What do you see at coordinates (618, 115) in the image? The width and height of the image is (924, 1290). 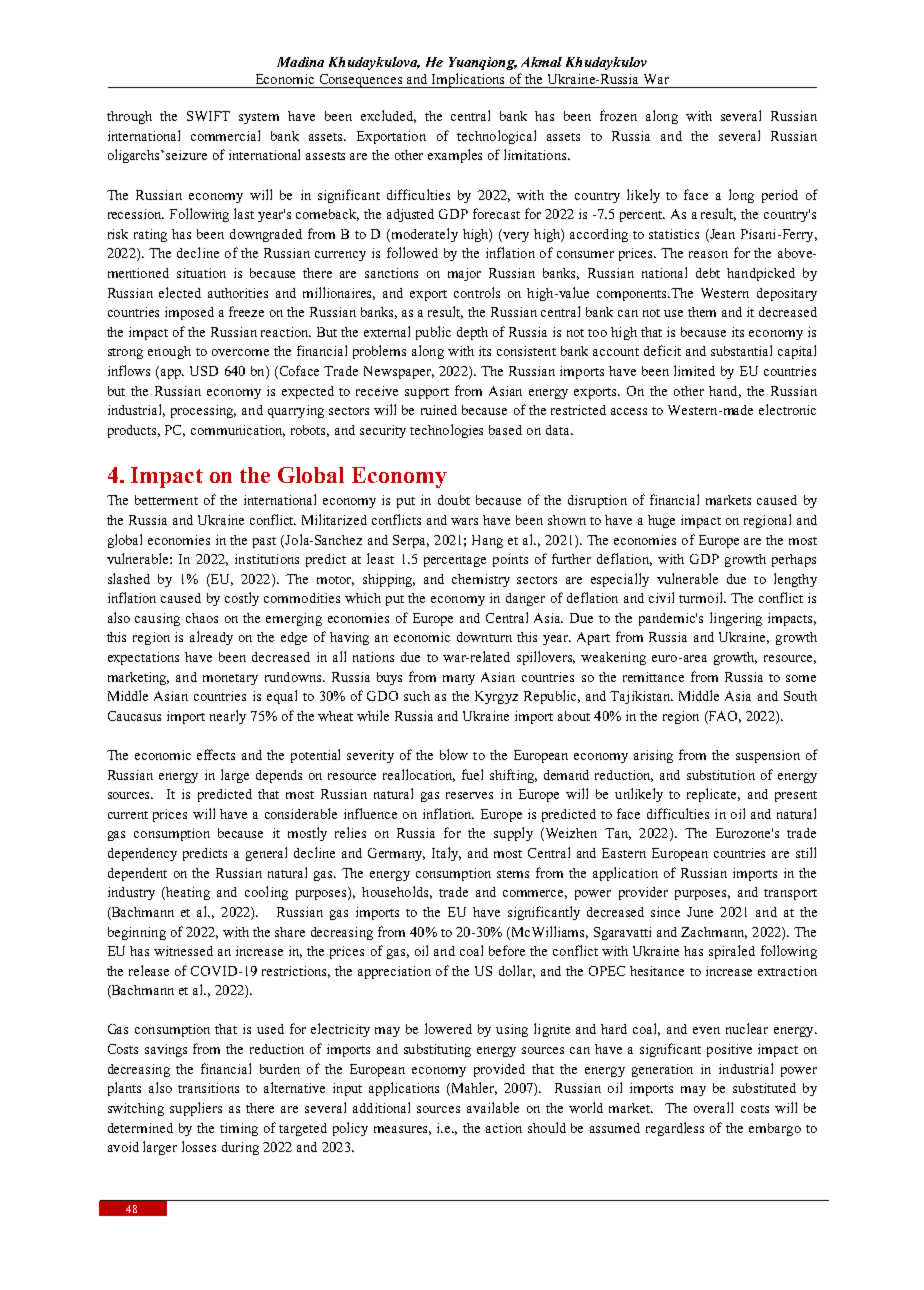 I see `frozen` at bounding box center [618, 115].
